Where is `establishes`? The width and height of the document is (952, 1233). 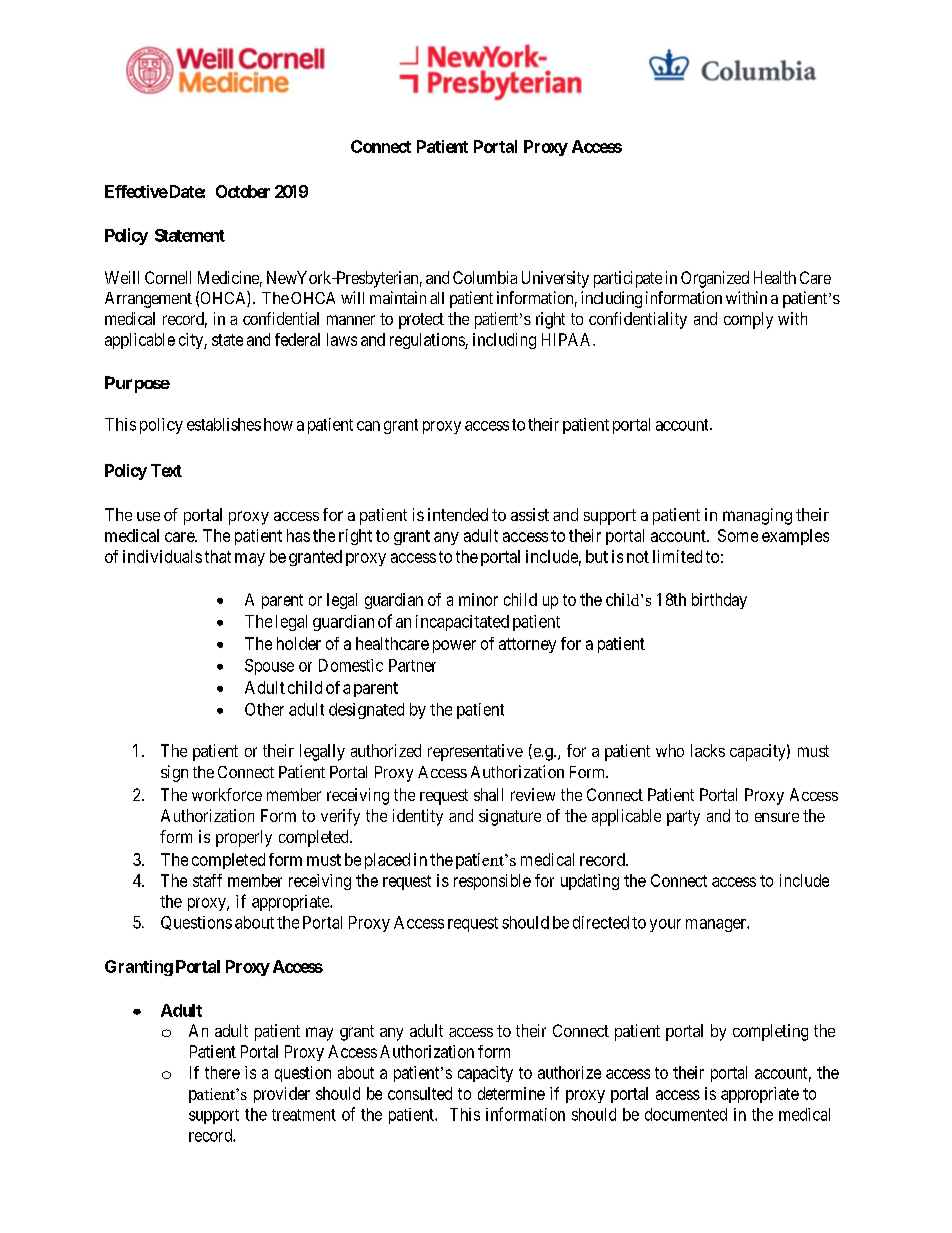 establishes is located at coordinates (224, 424).
